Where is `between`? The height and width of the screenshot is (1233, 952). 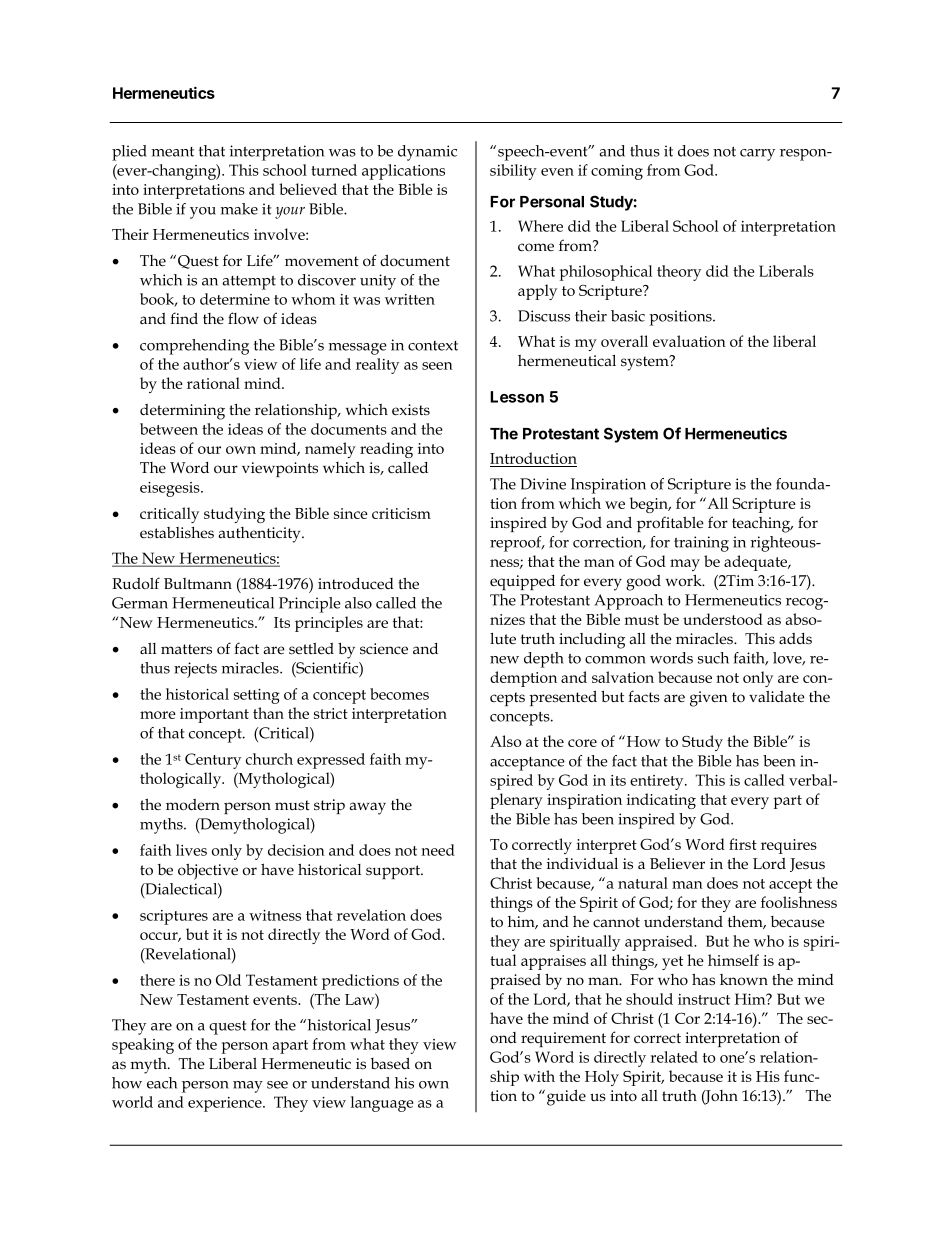 between is located at coordinates (169, 429).
